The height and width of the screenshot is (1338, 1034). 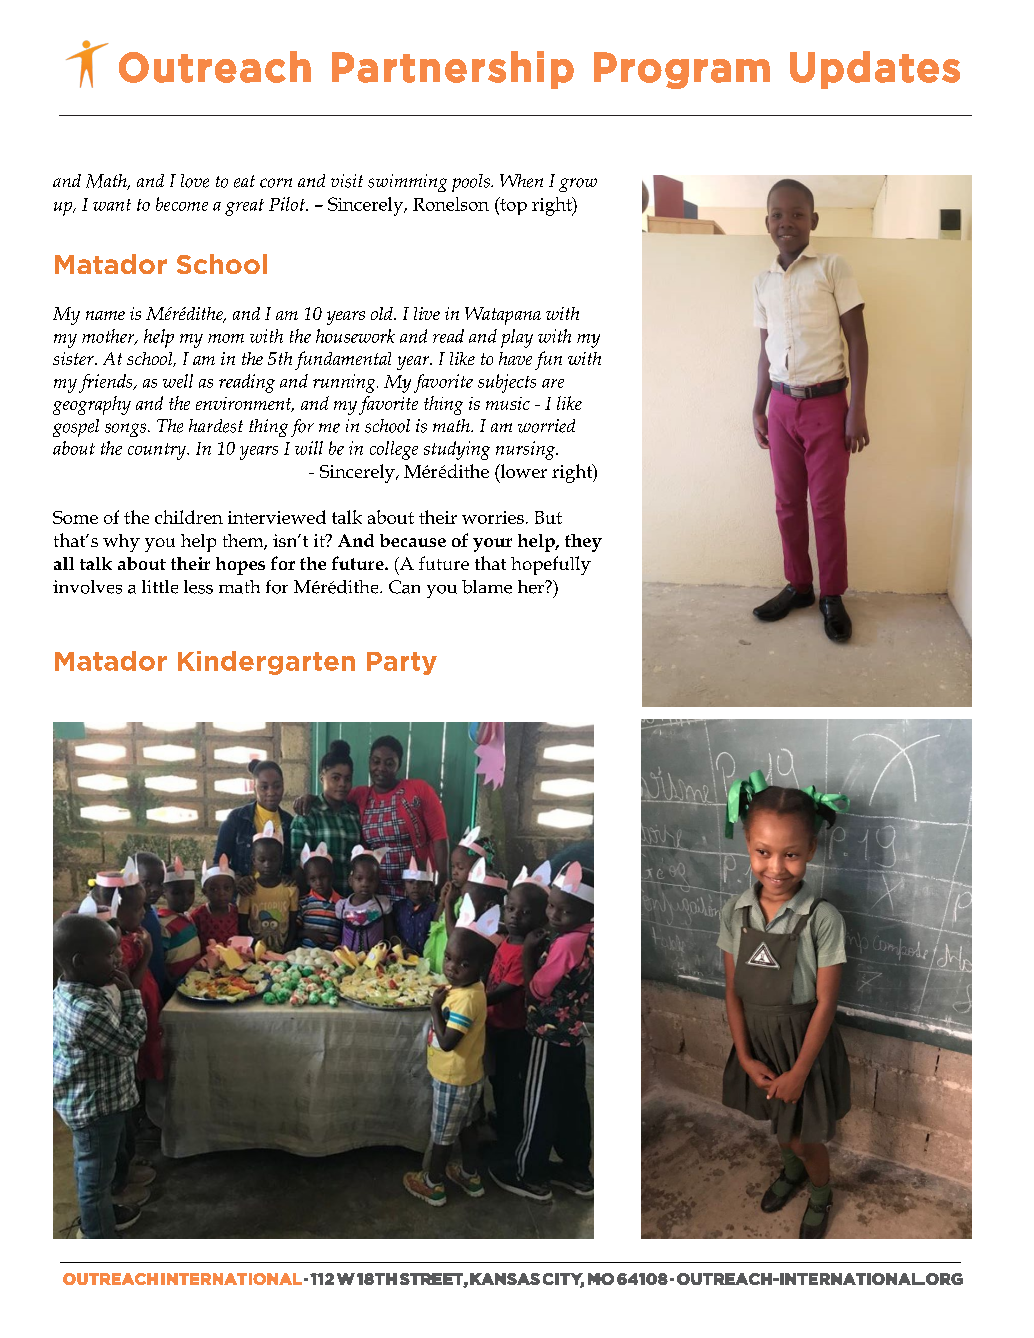 What do you see at coordinates (487, 587) in the screenshot?
I see `blame` at bounding box center [487, 587].
